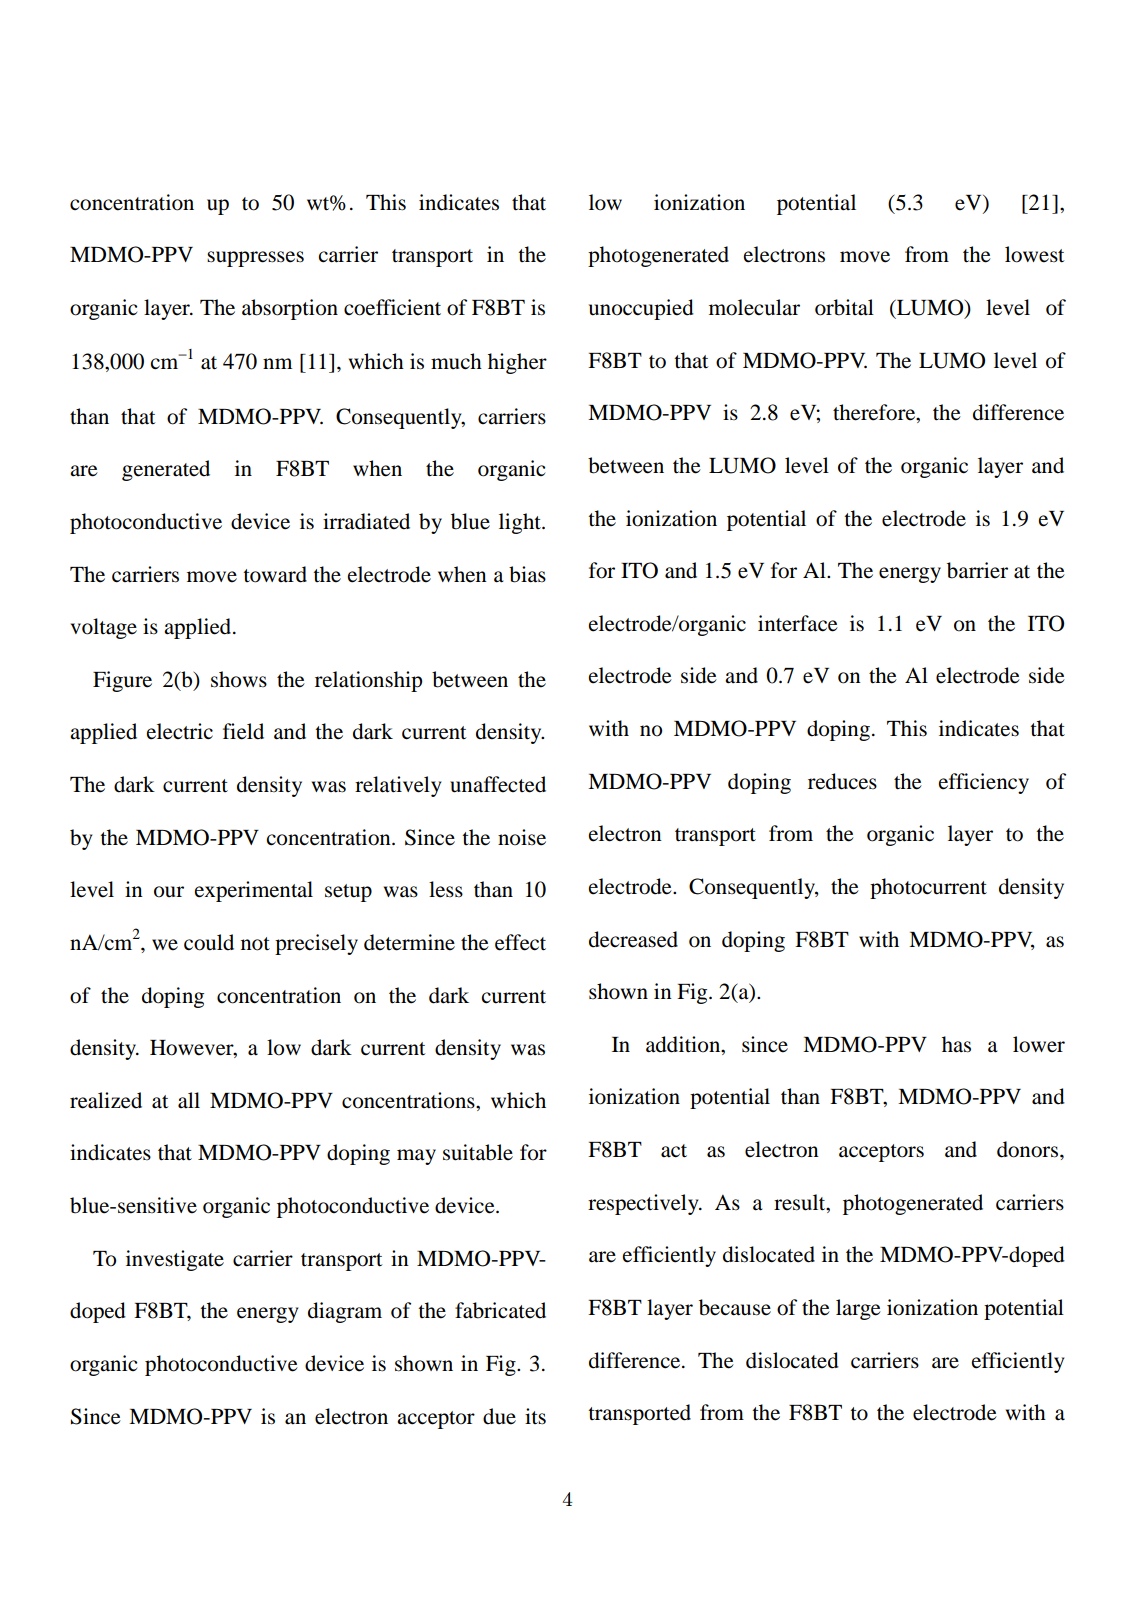 This screenshot has height=1605, width=1135. I want to click on diagram, so click(345, 1312).
